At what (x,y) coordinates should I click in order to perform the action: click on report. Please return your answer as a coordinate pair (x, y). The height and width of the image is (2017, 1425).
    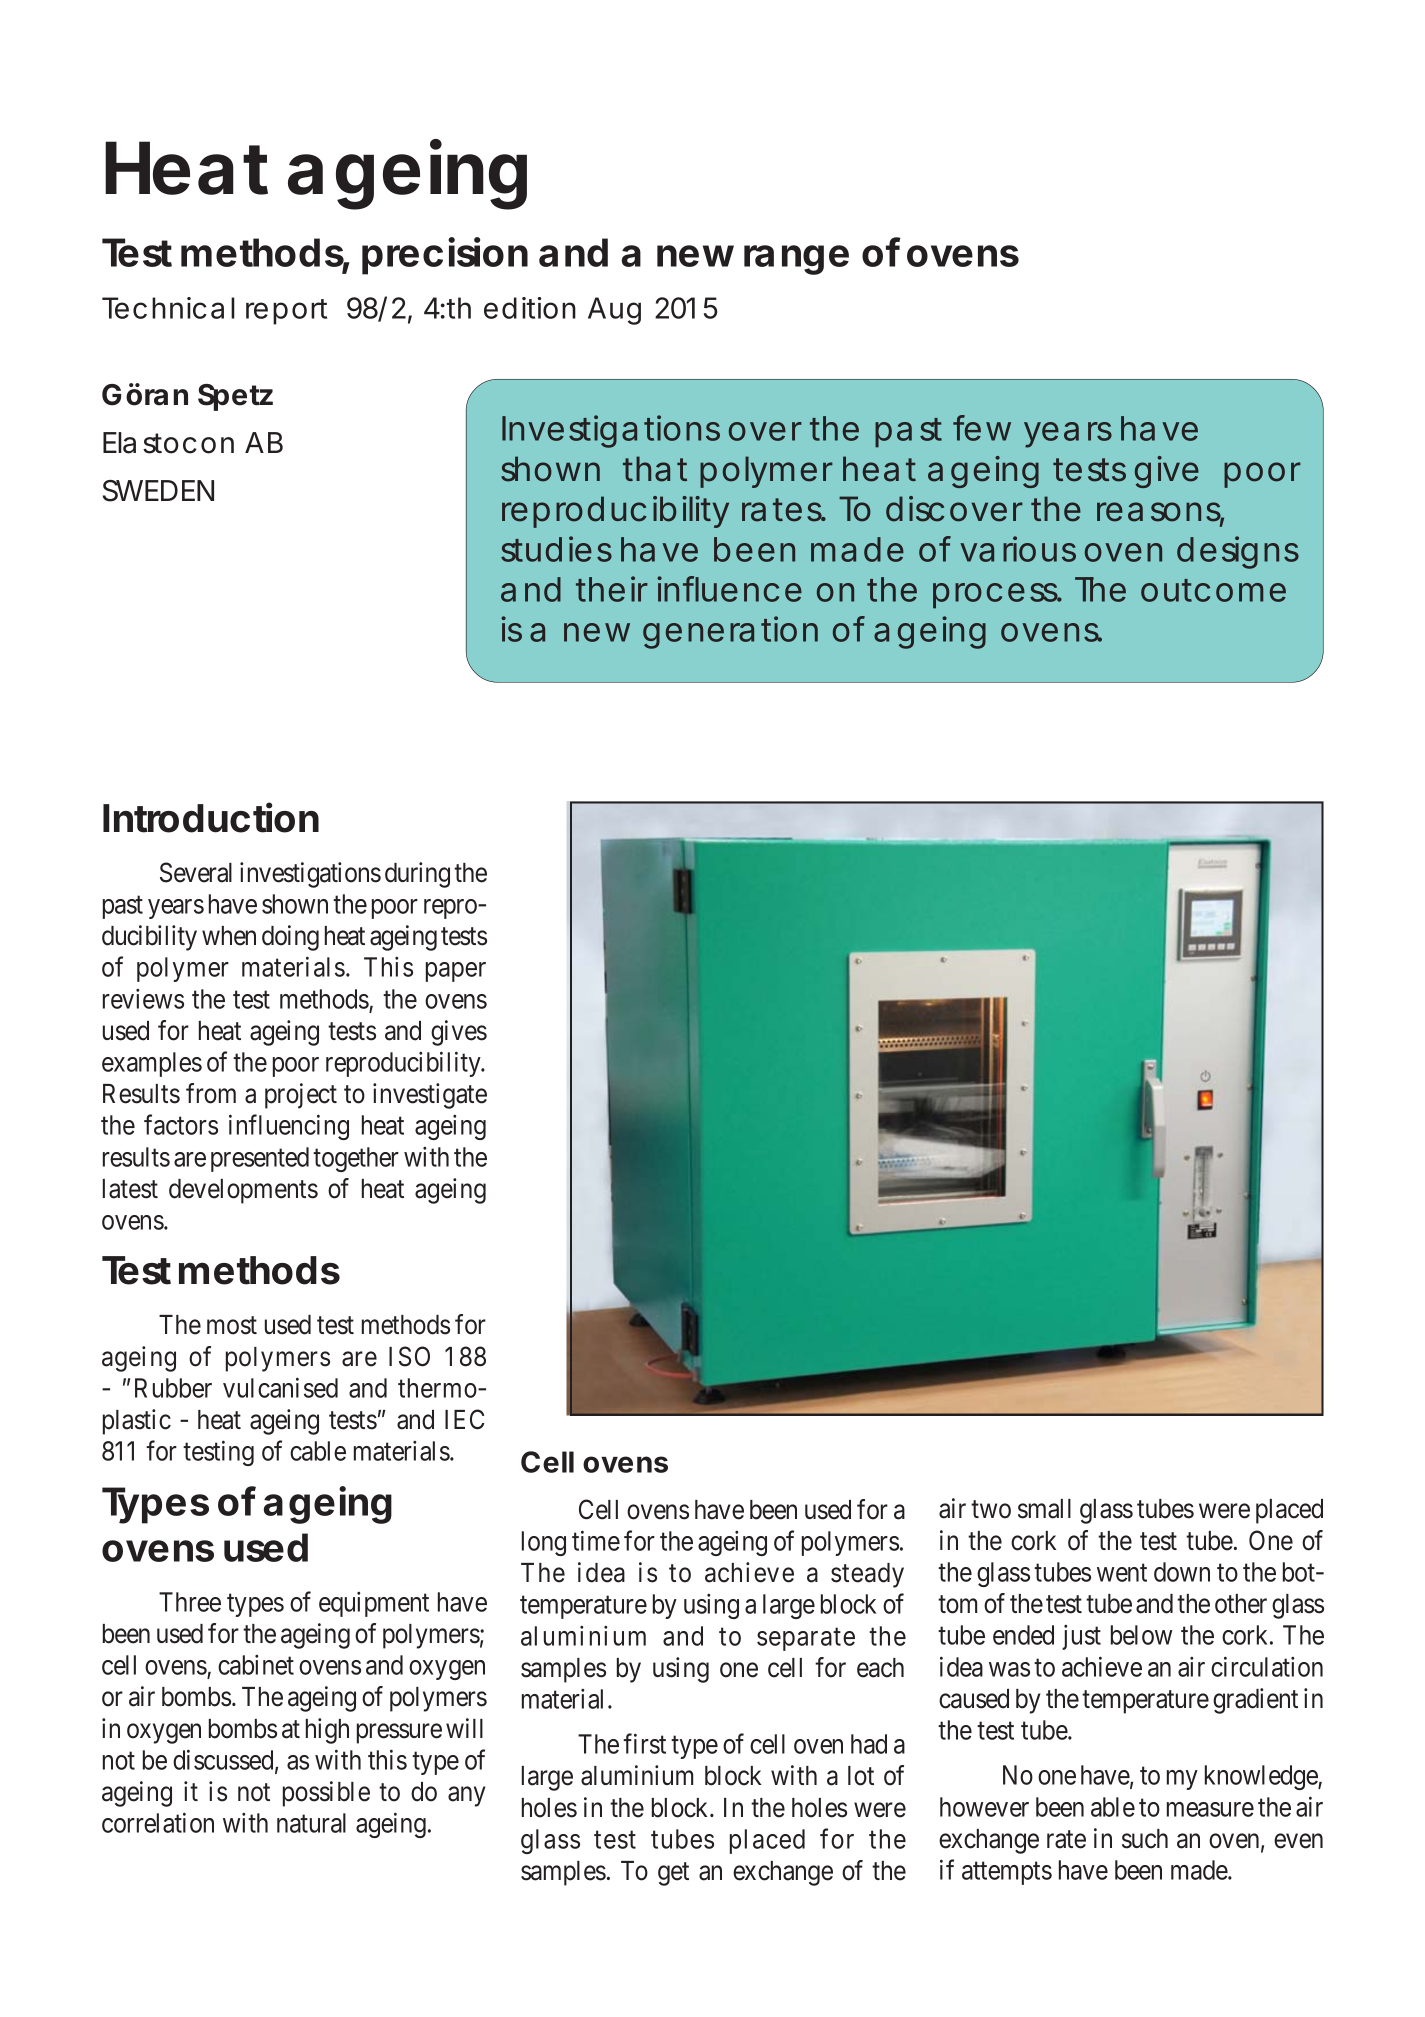
    Looking at the image, I should click on (286, 312).
